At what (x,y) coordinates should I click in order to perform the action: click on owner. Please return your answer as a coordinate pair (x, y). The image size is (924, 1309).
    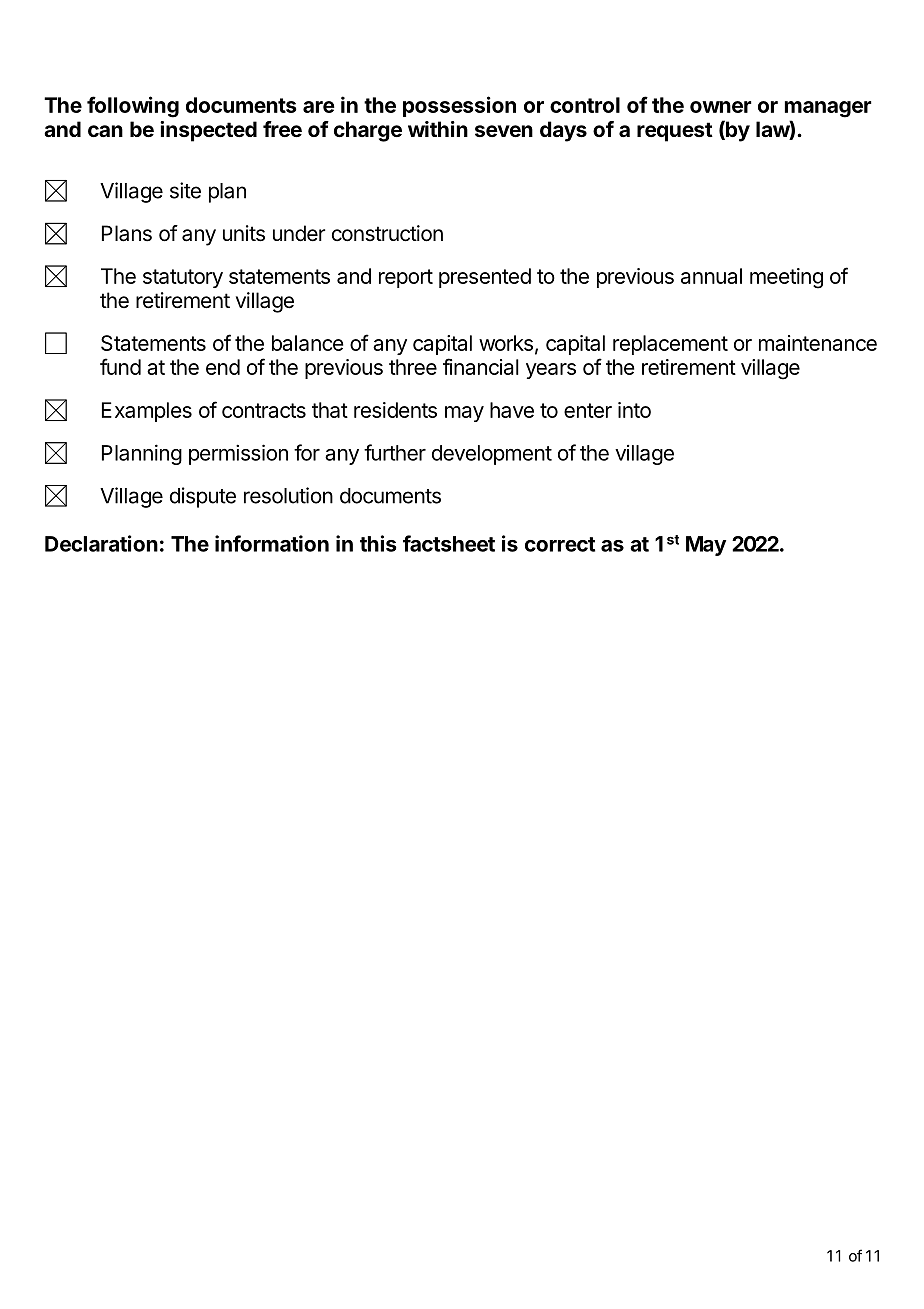
    Looking at the image, I should click on (721, 107).
